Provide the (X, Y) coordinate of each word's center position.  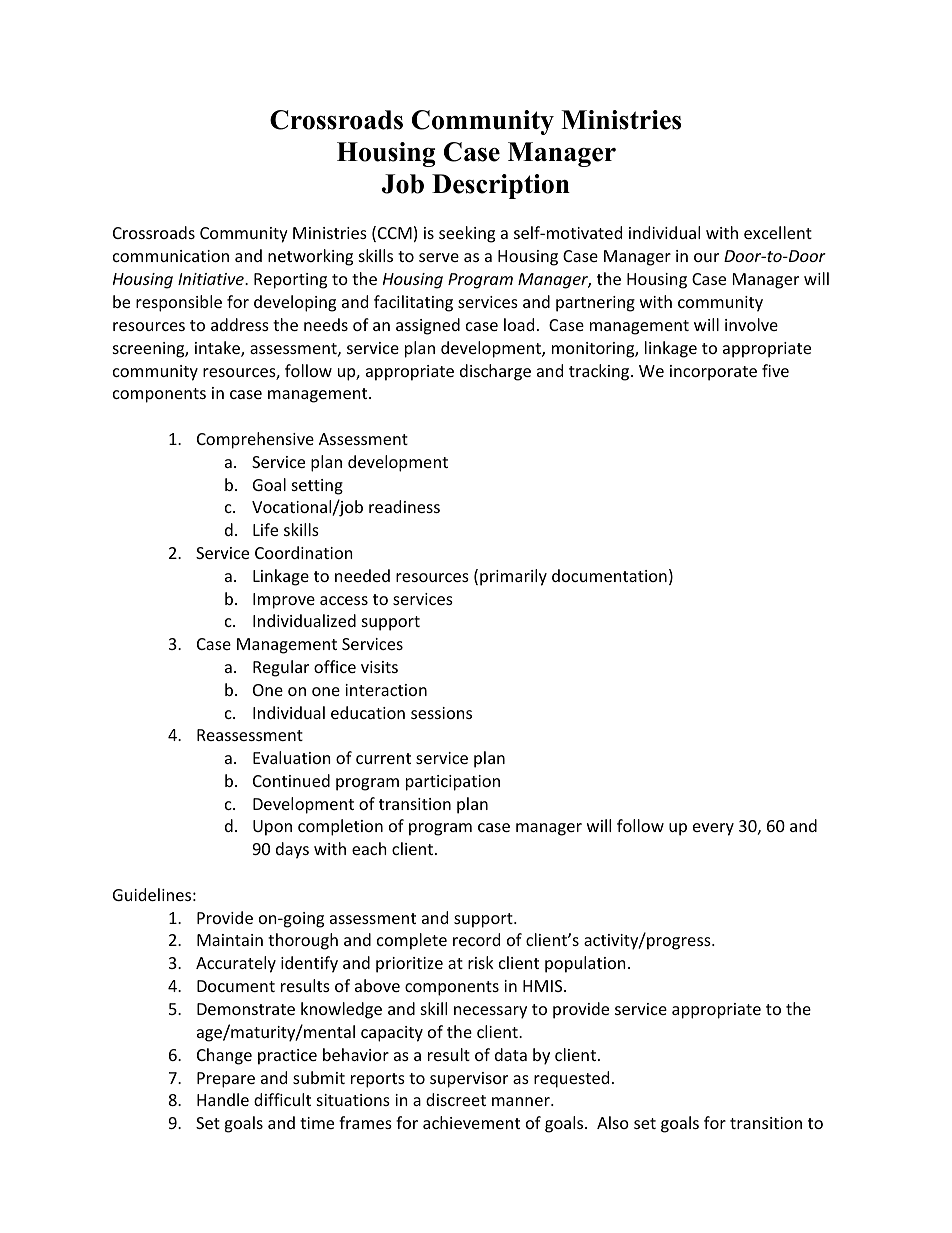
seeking (467, 234)
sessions (441, 713)
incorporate (713, 373)
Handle (223, 1099)
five (775, 370)
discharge (495, 372)
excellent (778, 232)
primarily (513, 577)
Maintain (230, 940)
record (476, 939)
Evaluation (292, 757)
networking (310, 257)
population (585, 964)
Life (265, 529)
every (713, 829)
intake (218, 349)
